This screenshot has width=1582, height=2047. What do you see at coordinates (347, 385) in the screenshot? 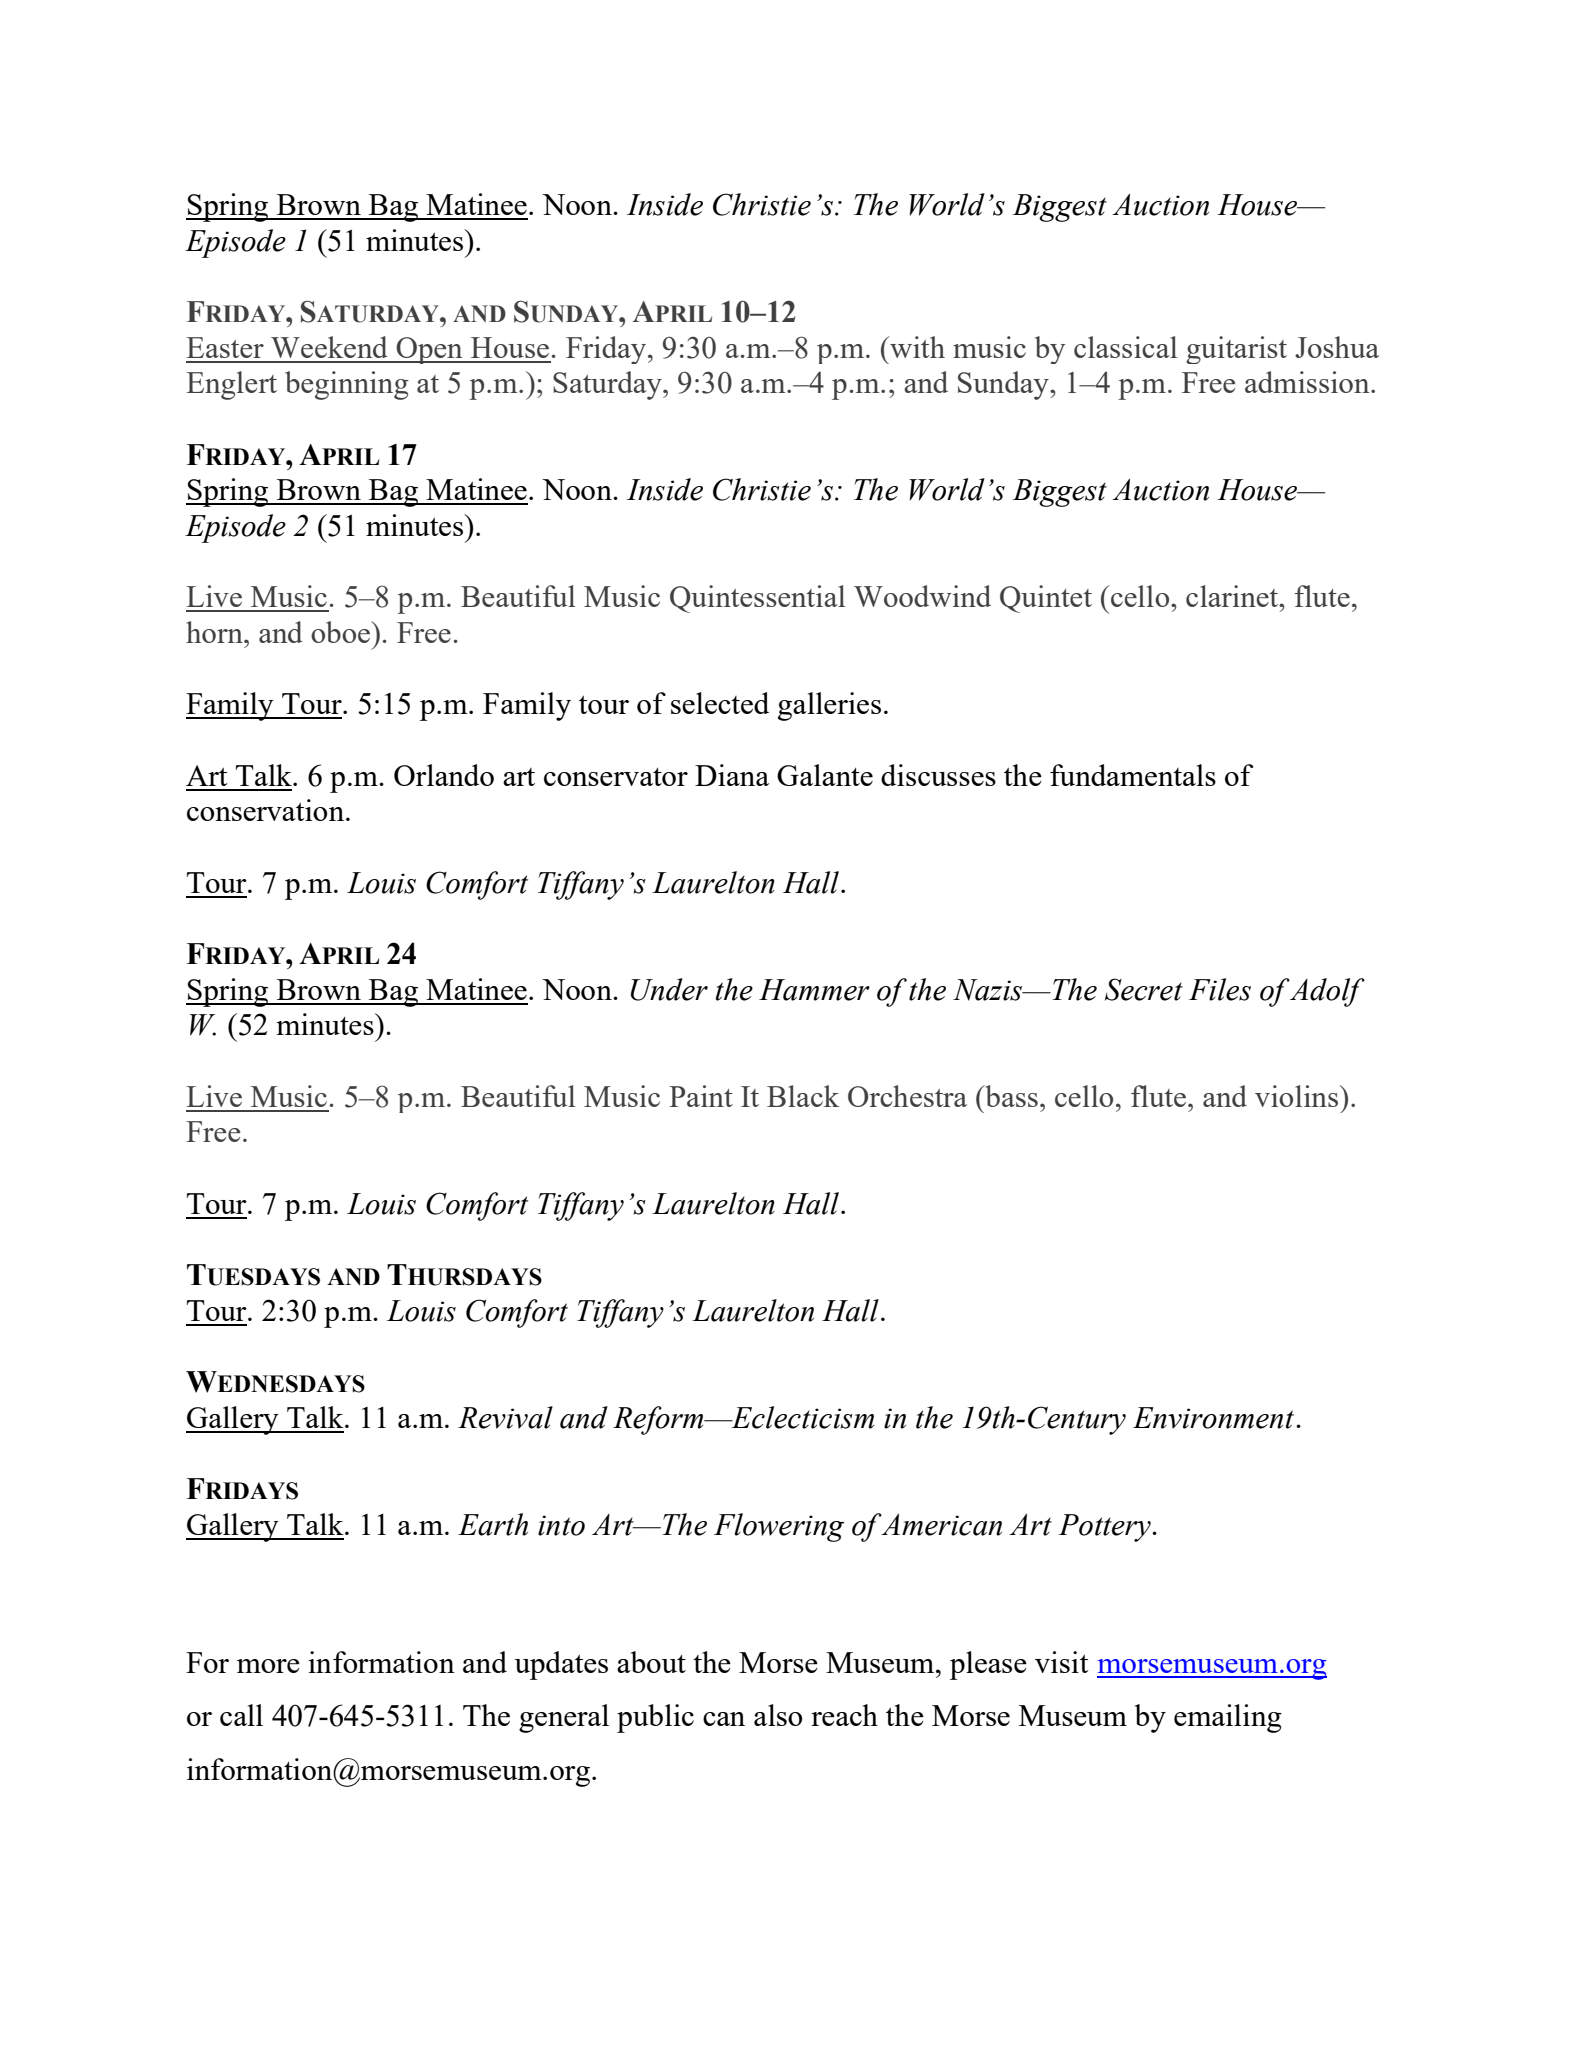
I see `beginning` at bounding box center [347, 385].
